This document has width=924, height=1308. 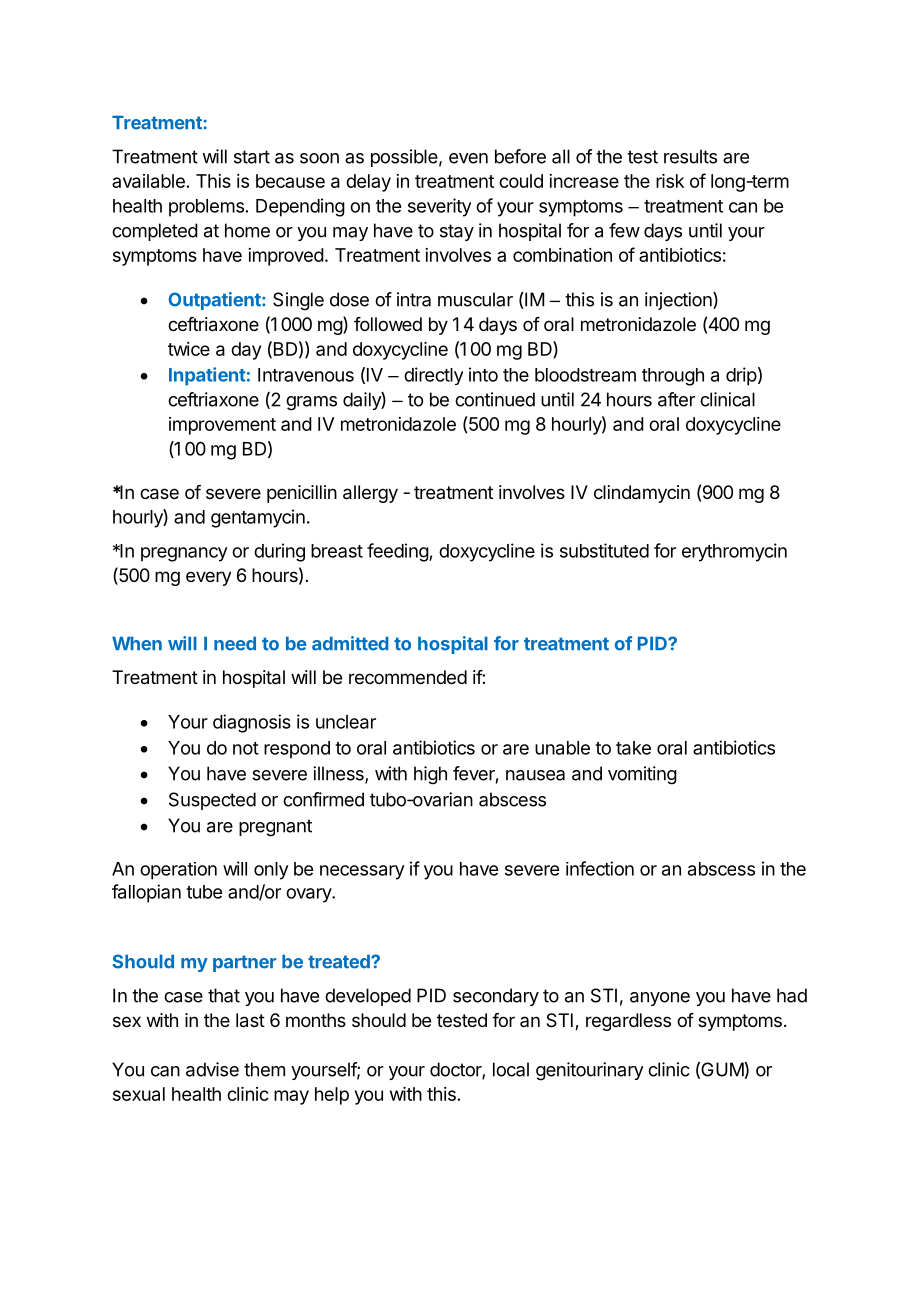 What do you see at coordinates (633, 748) in the document?
I see `take` at bounding box center [633, 748].
